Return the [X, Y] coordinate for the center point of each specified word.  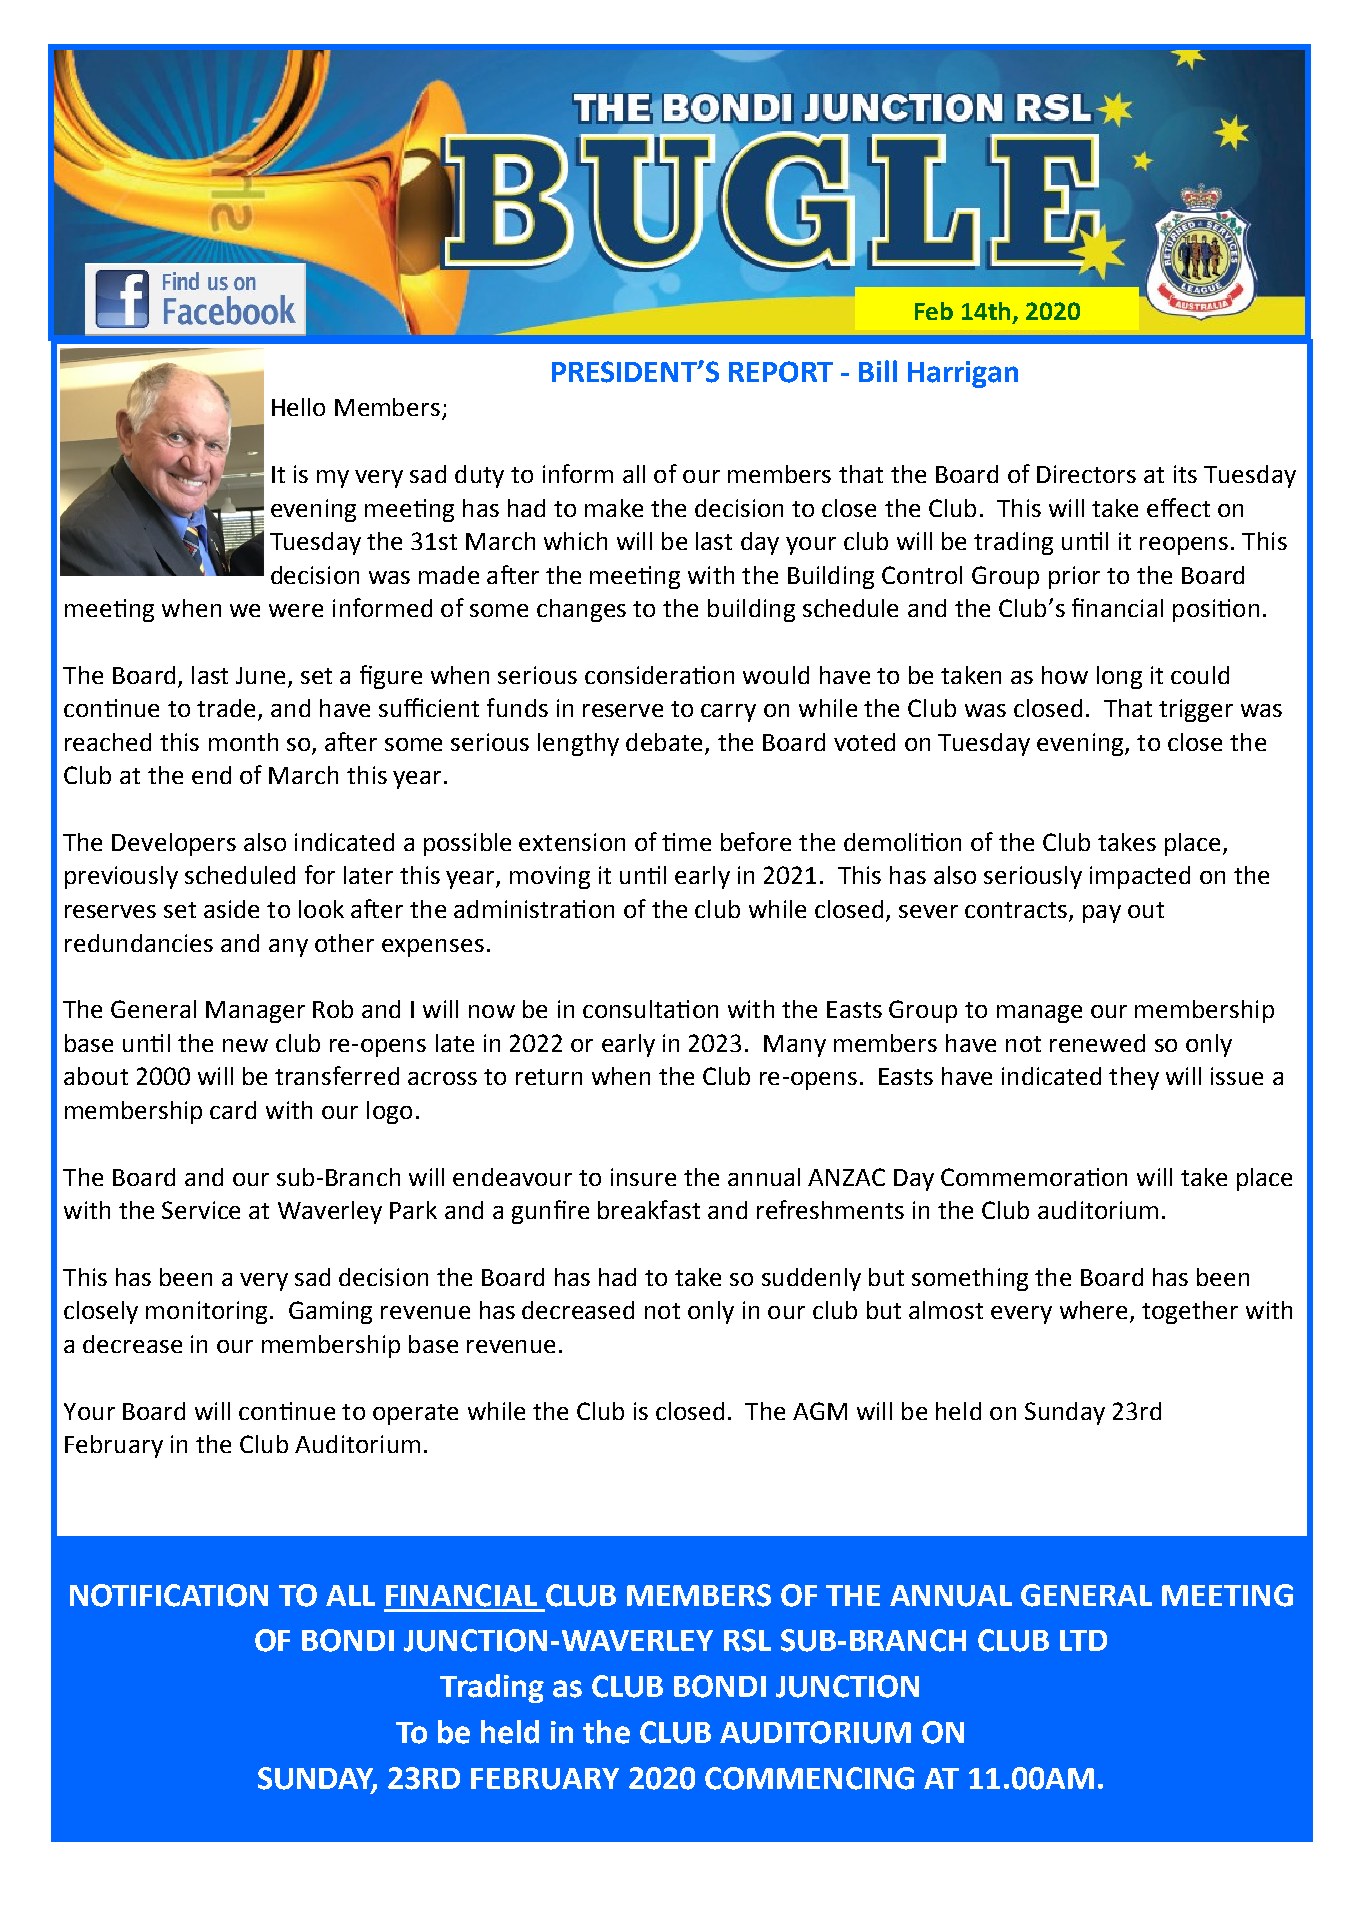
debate [664, 742]
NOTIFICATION [169, 1595]
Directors [1086, 474]
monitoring [206, 1312]
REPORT [781, 372]
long [1119, 677]
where [1093, 1310]
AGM [820, 1411]
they [1134, 1078]
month [243, 742]
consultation [650, 1009]
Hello [298, 407]
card [233, 1110]
